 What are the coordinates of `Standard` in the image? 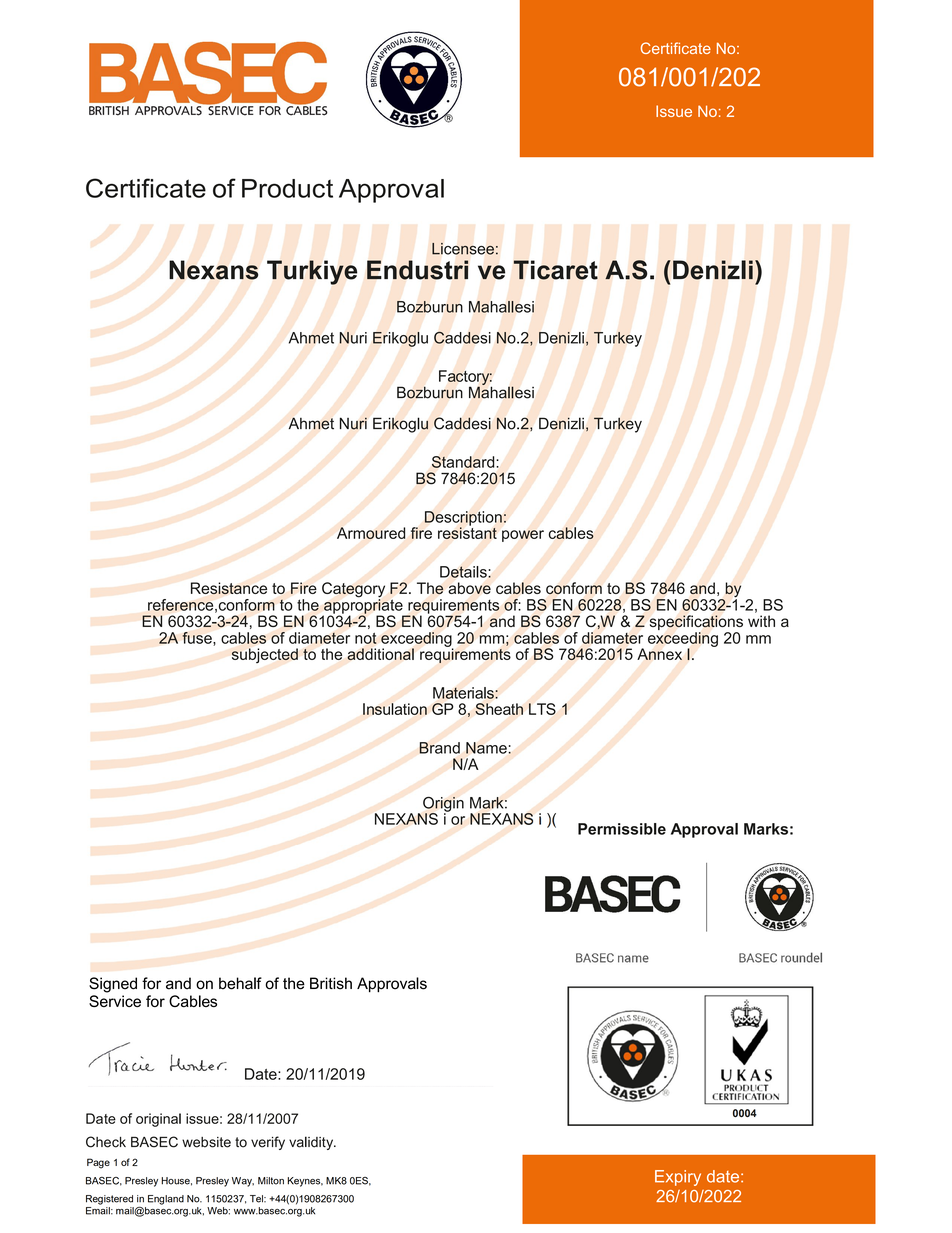 It's located at (464, 462).
